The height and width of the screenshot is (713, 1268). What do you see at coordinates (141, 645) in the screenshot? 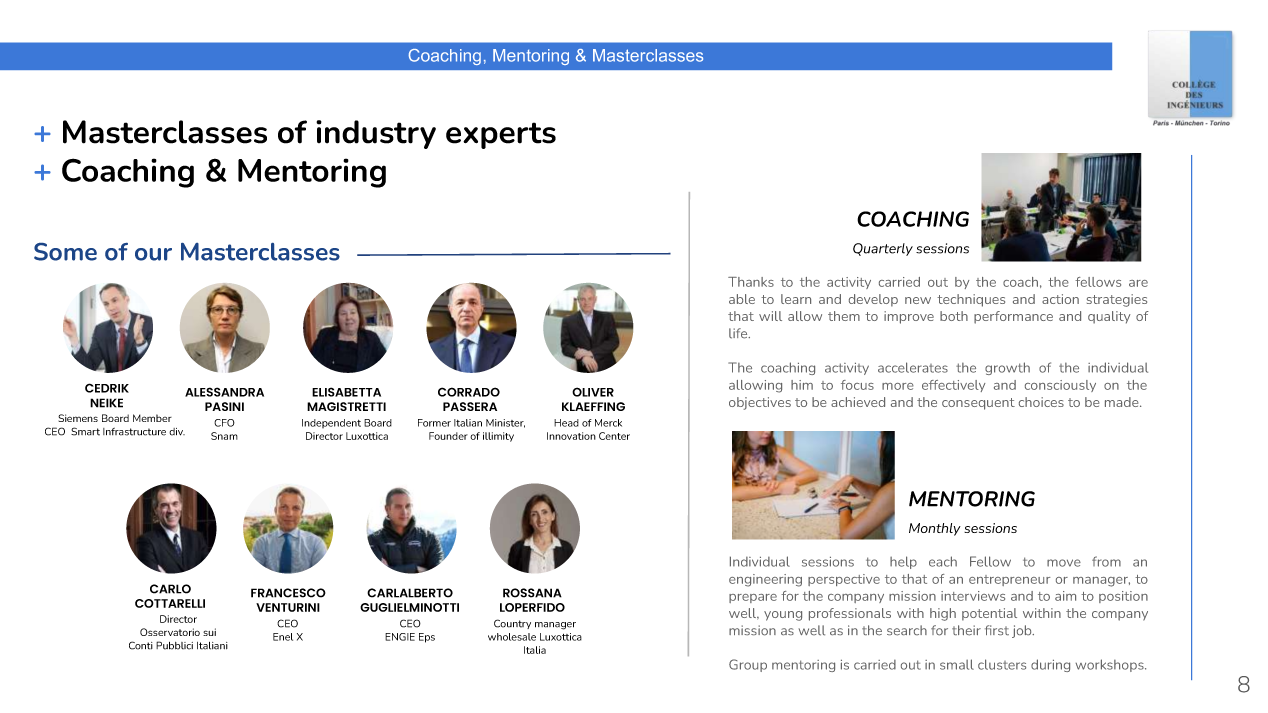
I see `Conti` at bounding box center [141, 645].
